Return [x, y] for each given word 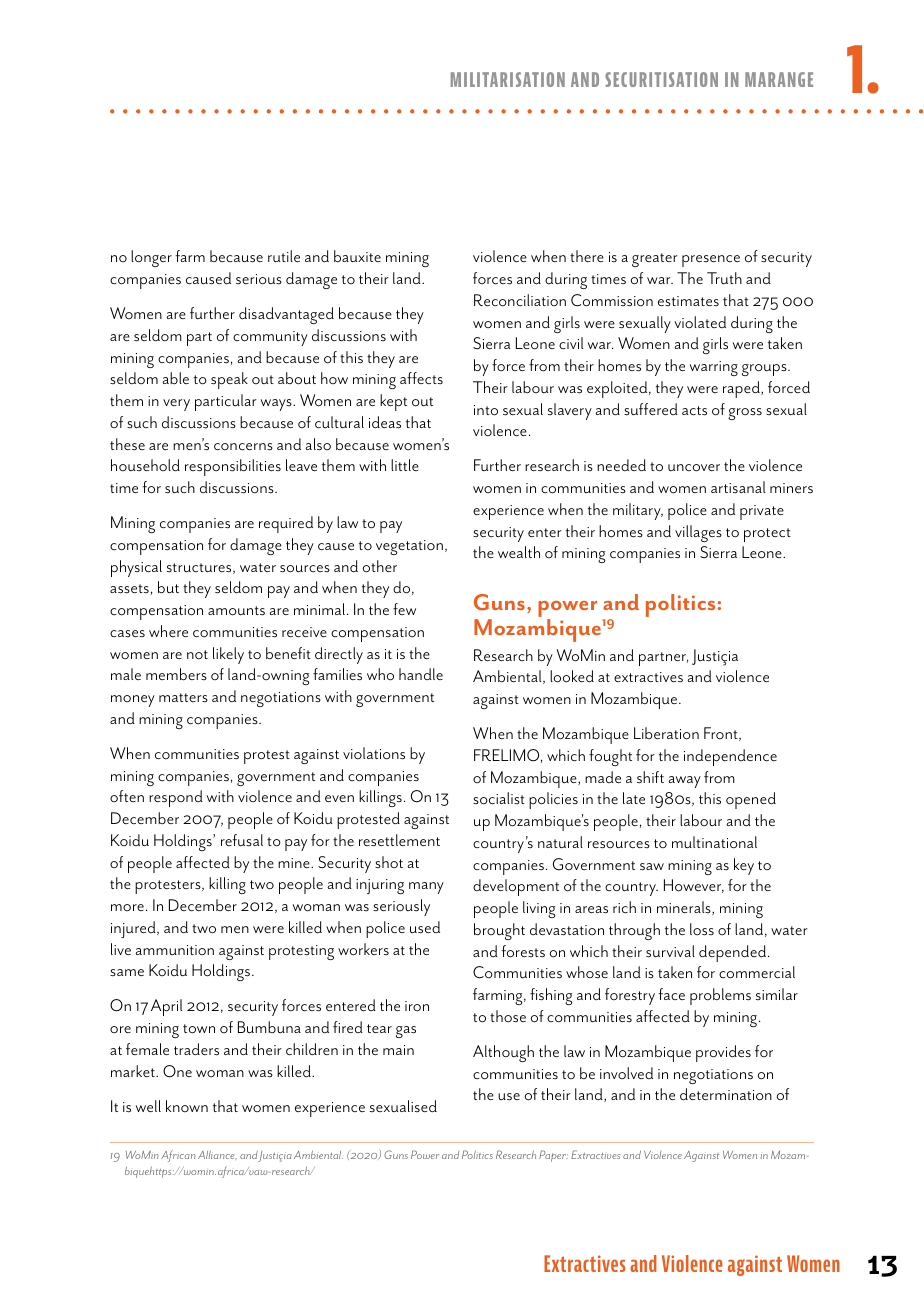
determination [726, 1094]
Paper [553, 1156]
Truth [724, 278]
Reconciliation [520, 300]
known [187, 1106]
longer [151, 258]
